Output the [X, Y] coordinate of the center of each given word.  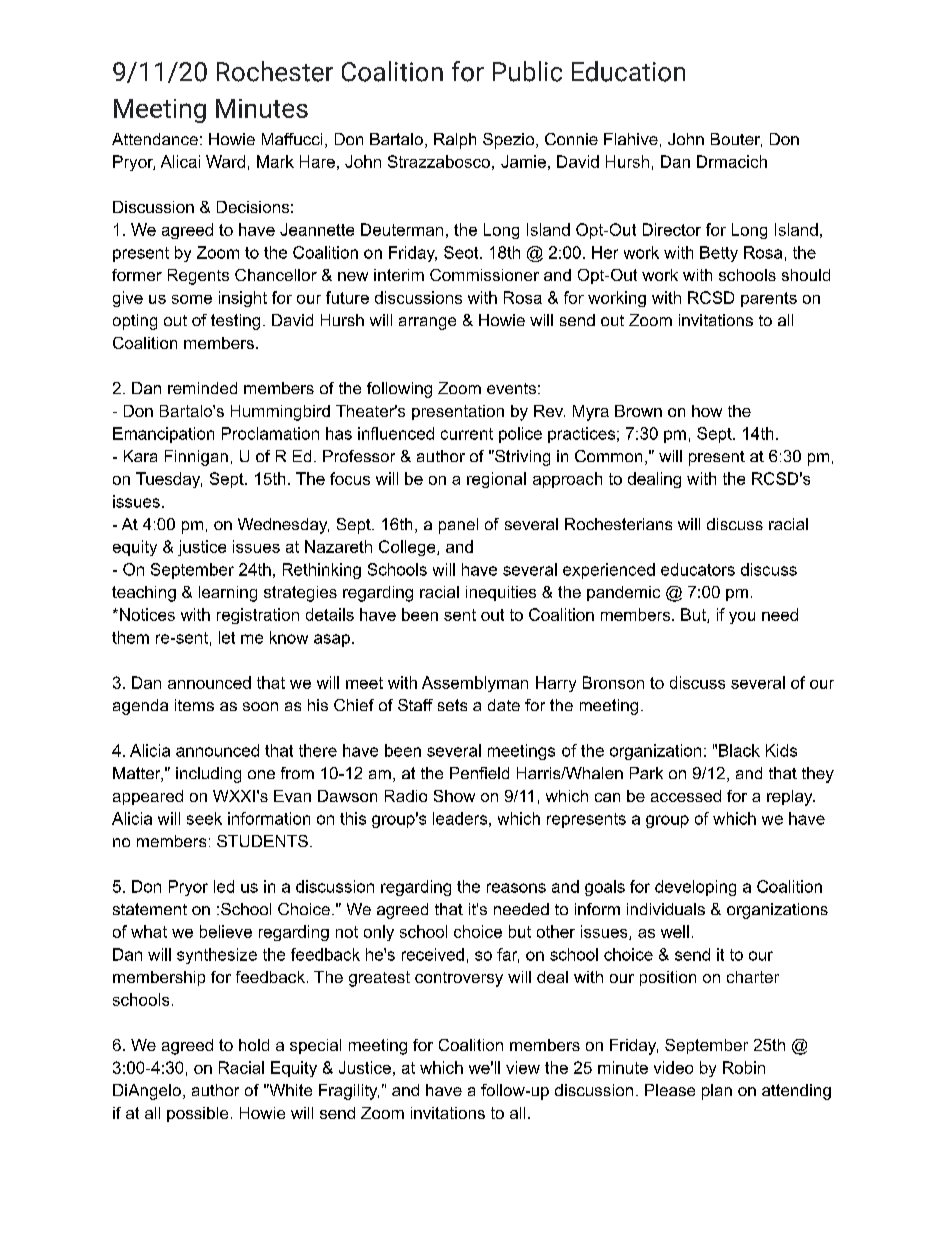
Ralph [455, 141]
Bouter [736, 140]
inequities [501, 593]
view [523, 1067]
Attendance [155, 139]
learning [228, 594]
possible [197, 1114]
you [742, 618]
